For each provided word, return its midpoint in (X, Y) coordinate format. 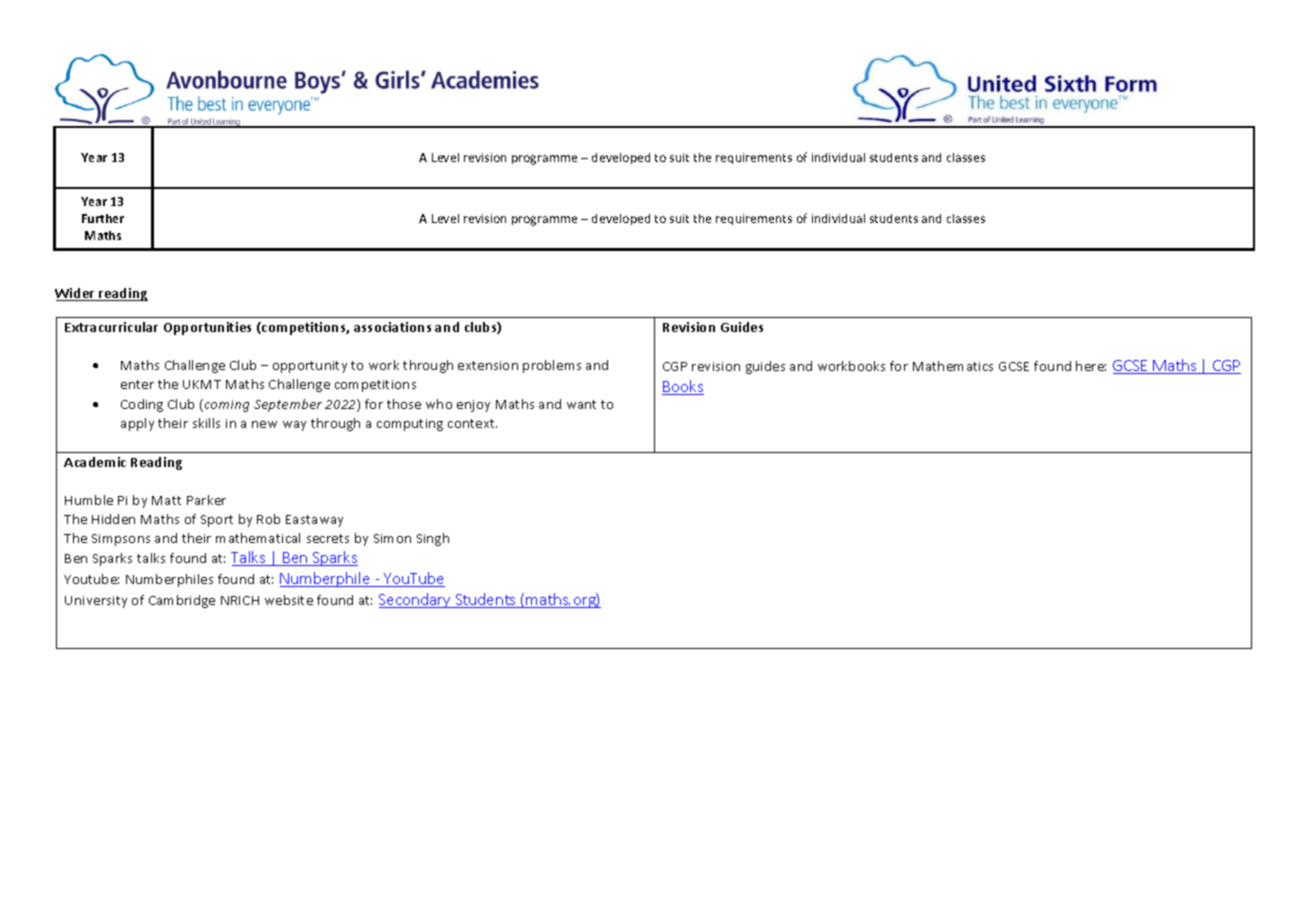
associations (392, 327)
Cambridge (182, 601)
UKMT (202, 384)
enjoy (473, 406)
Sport (217, 521)
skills (206, 423)
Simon (392, 538)
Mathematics (953, 366)
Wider (76, 294)
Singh (433, 539)
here (1091, 366)
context (472, 423)
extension (488, 365)
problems (552, 366)
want (581, 404)
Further (103, 218)
